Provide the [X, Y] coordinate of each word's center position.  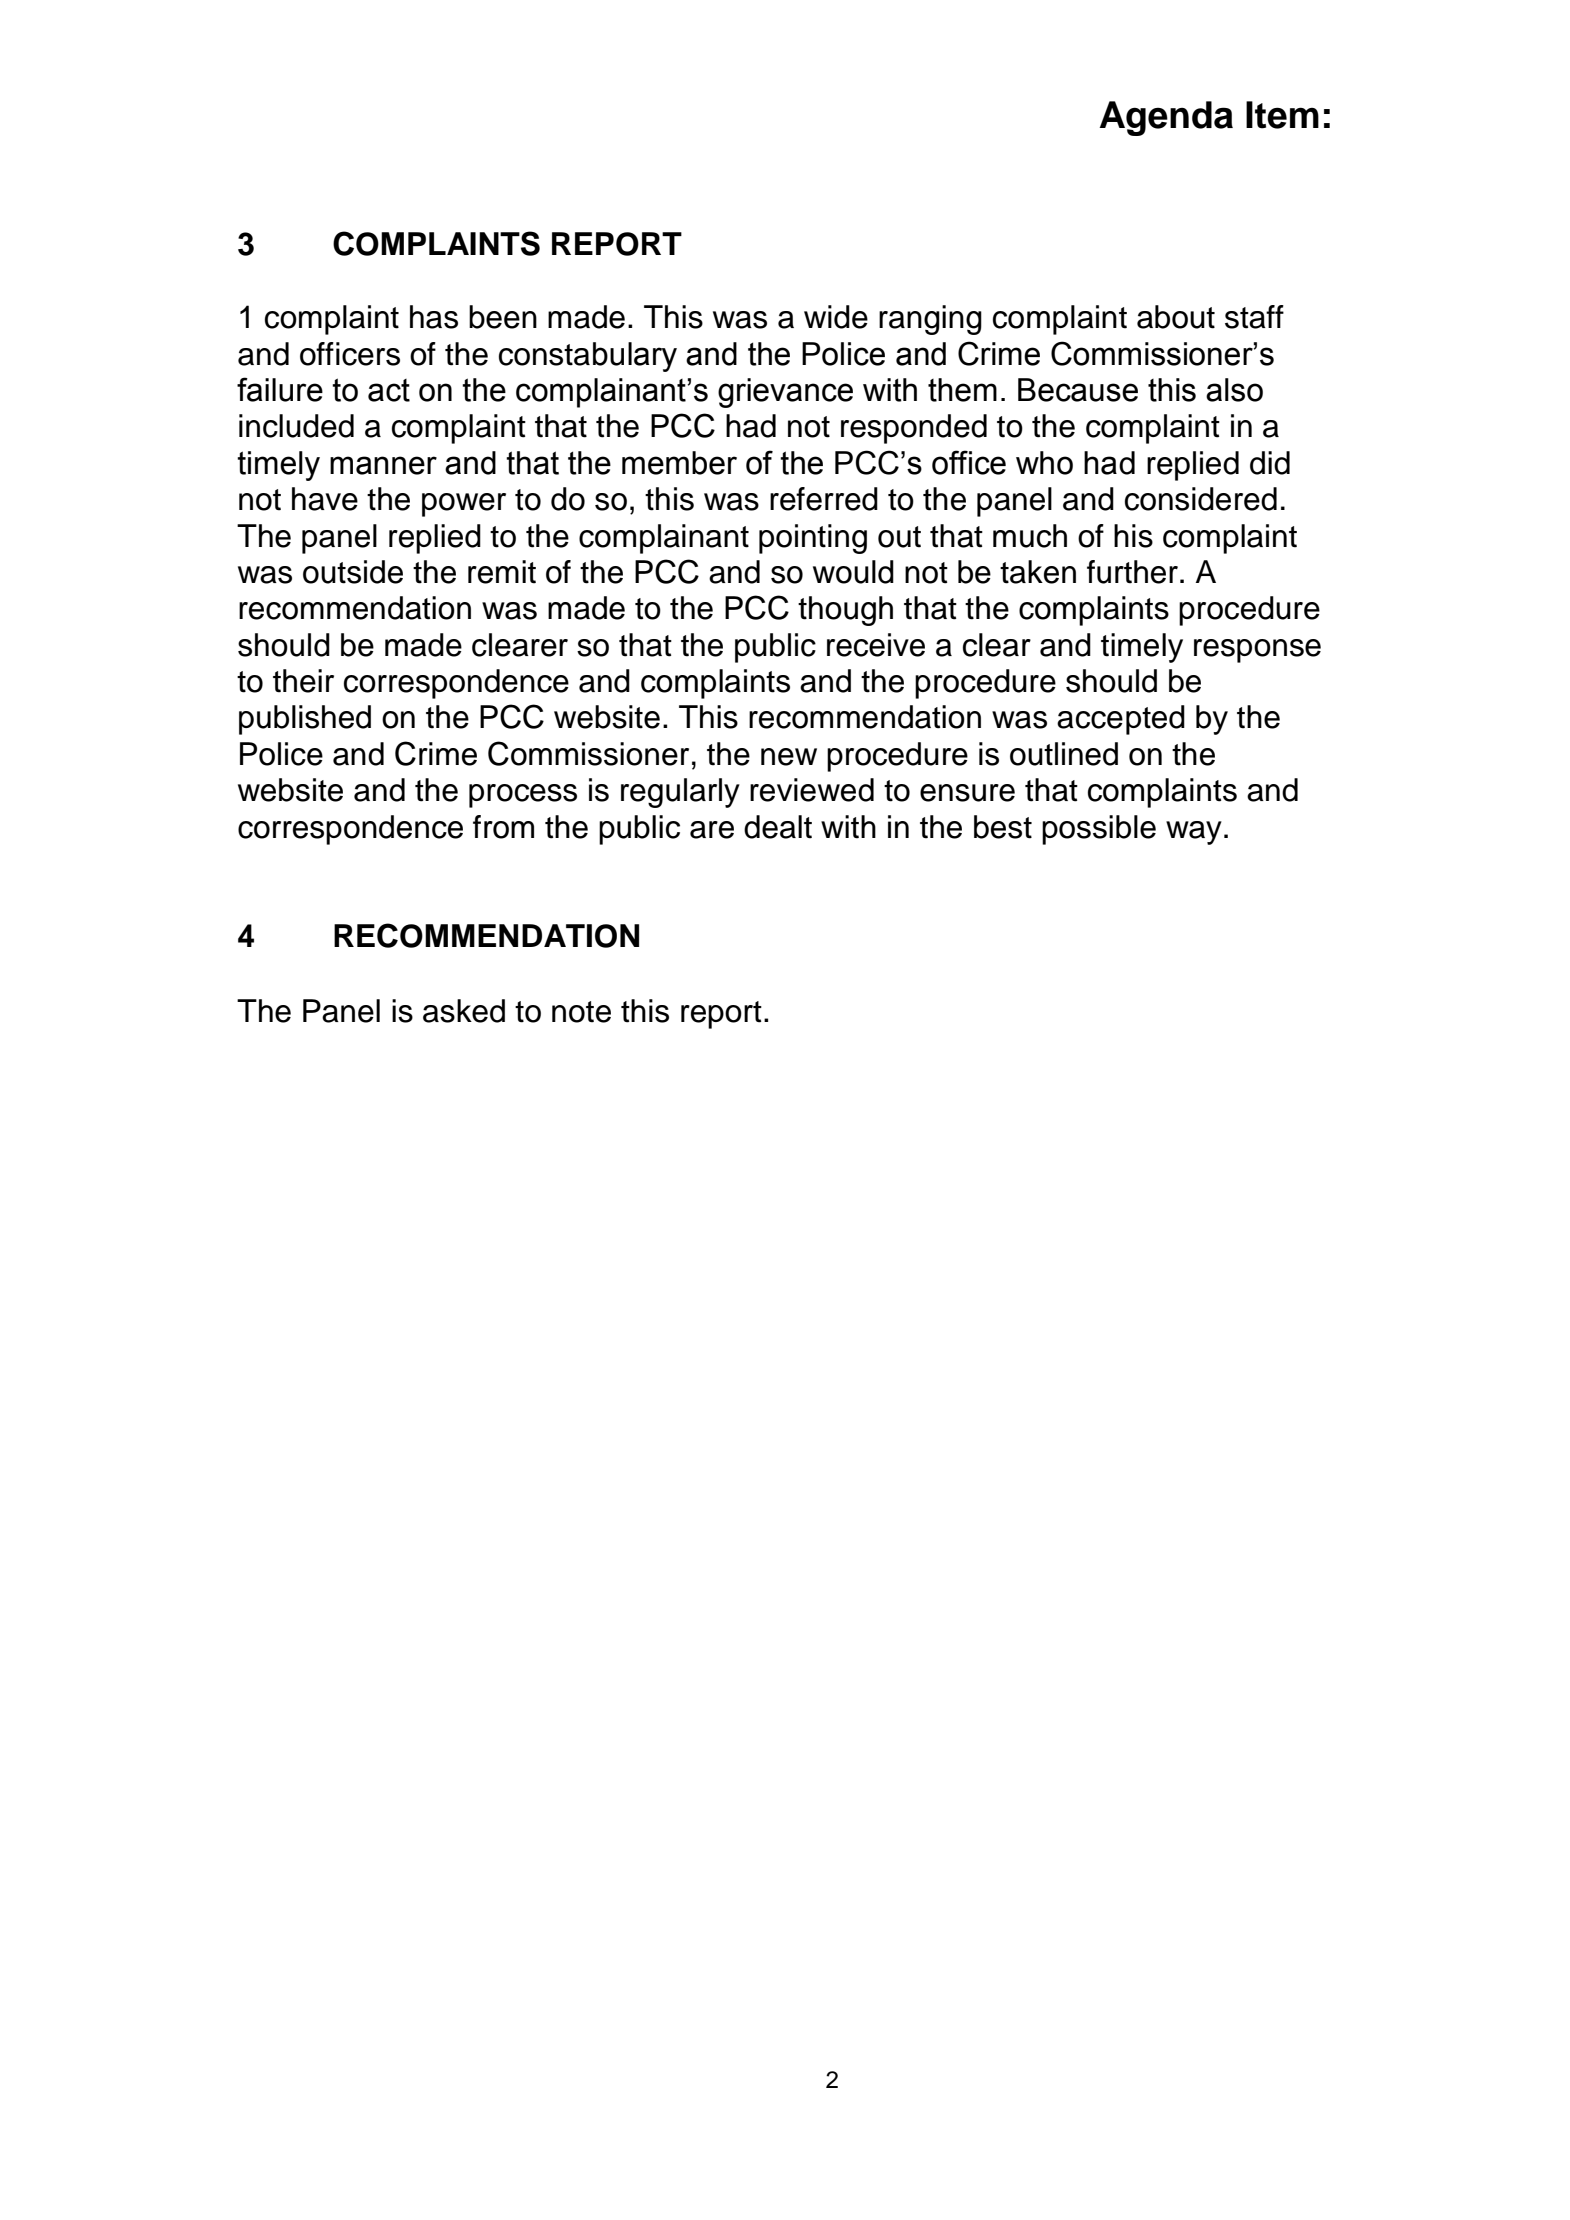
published [305, 720]
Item [1282, 115]
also [1234, 390]
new [789, 757]
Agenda [1166, 118]
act [389, 390]
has [434, 317]
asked [464, 1011]
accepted [1121, 720]
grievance [785, 393]
